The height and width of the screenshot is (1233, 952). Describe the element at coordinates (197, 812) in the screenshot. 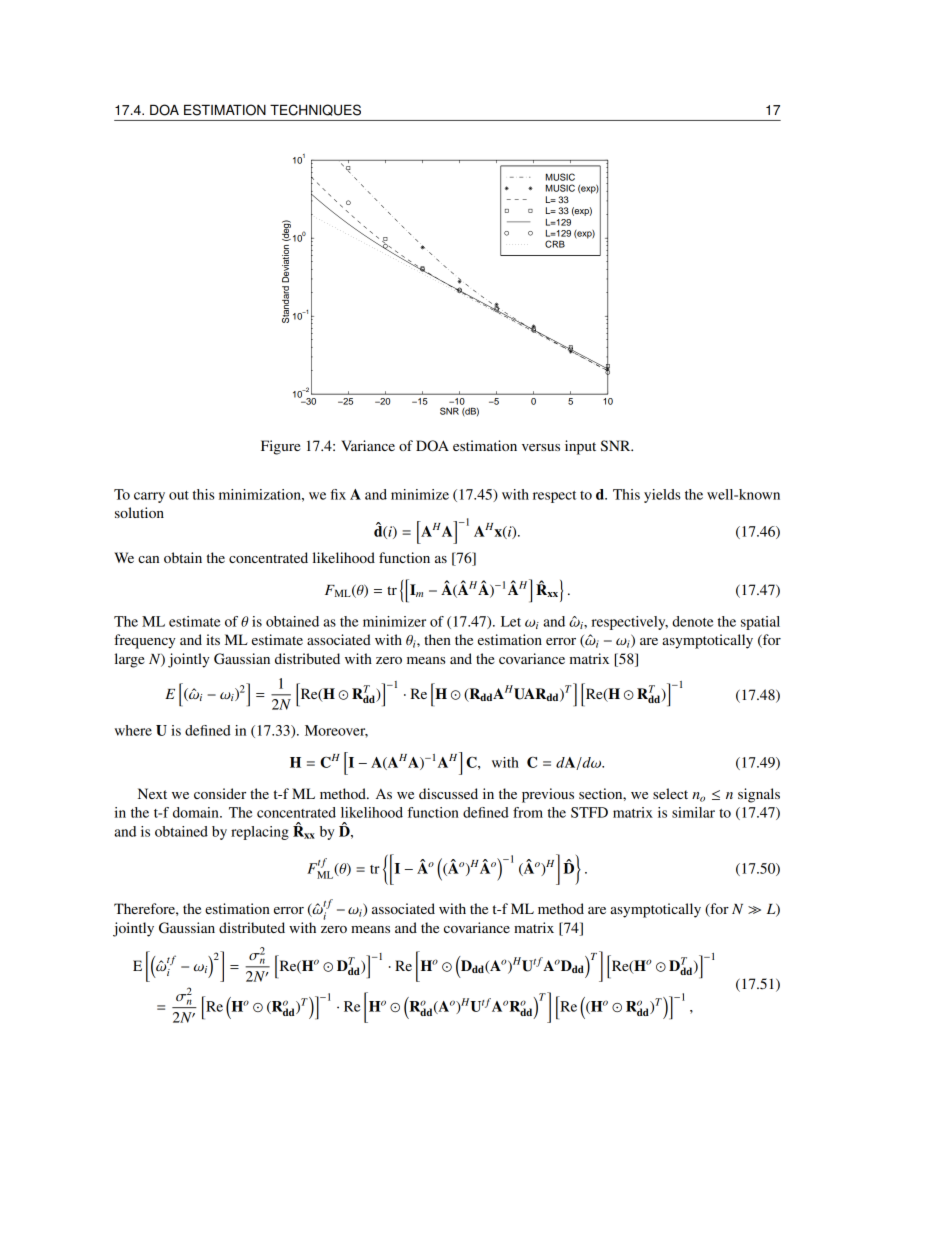

I see `domain` at that location.
